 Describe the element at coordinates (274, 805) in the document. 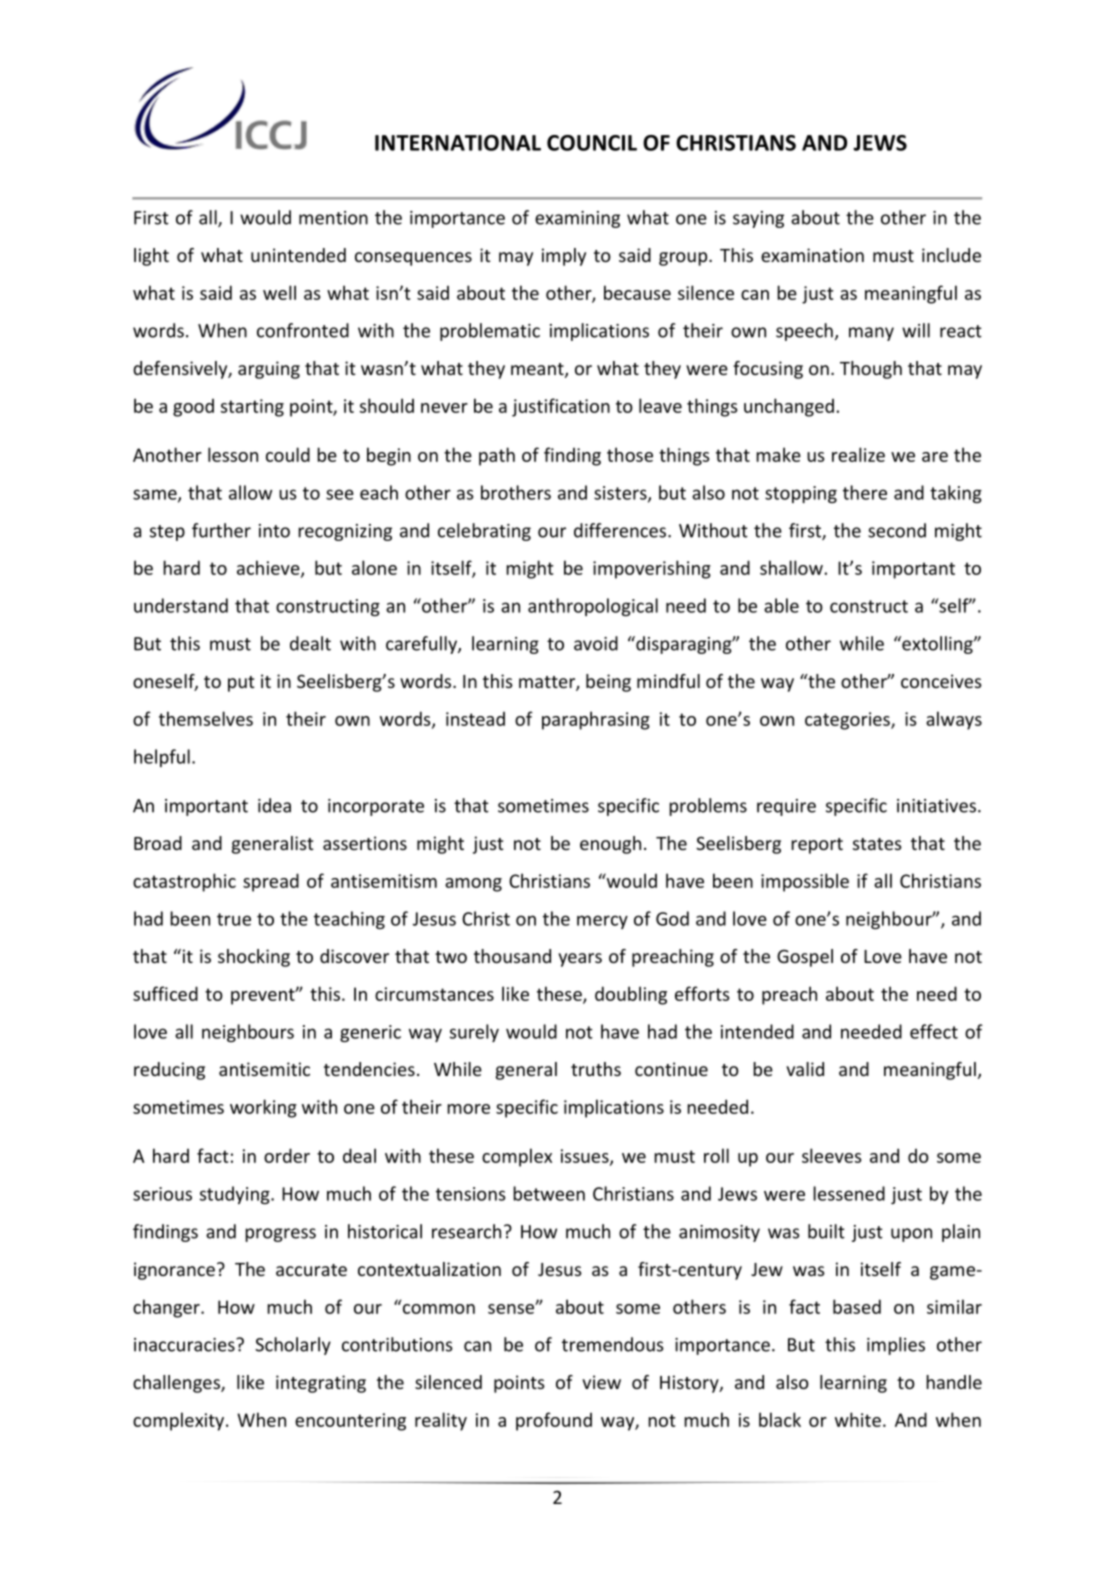

I see `idea` at that location.
